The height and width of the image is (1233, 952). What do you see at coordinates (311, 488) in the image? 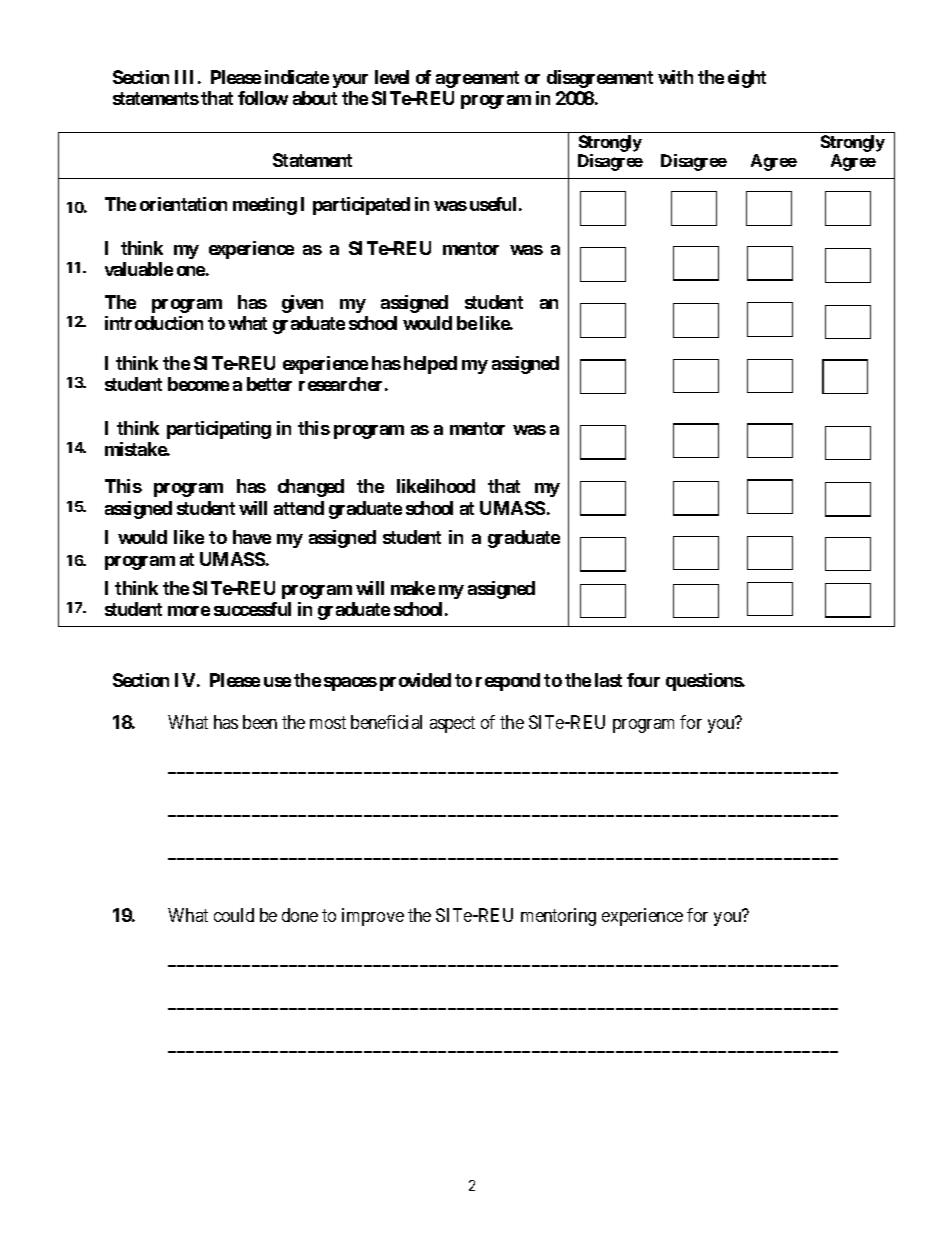
I see `changed` at bounding box center [311, 488].
